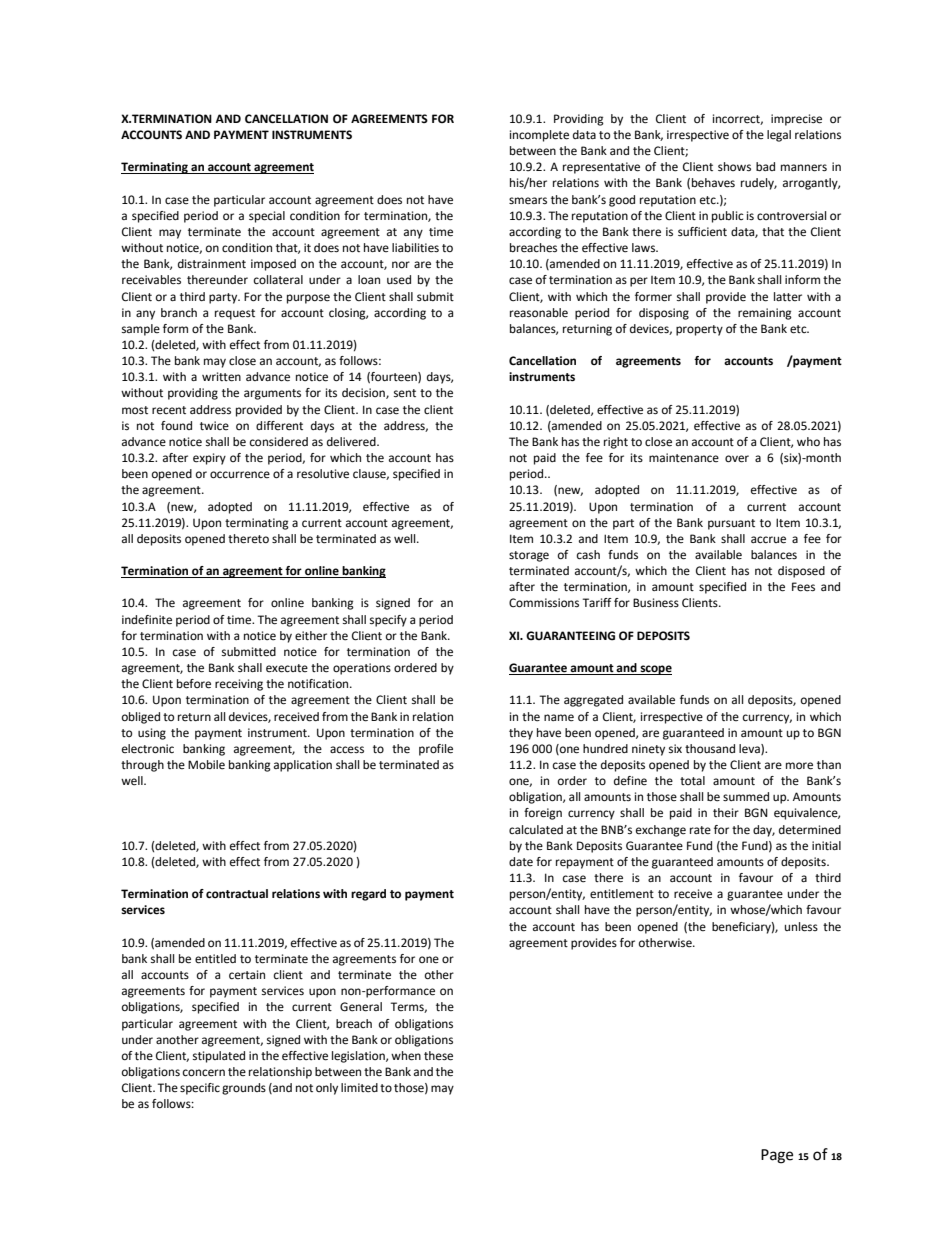  I want to click on these, so click(438, 1056).
